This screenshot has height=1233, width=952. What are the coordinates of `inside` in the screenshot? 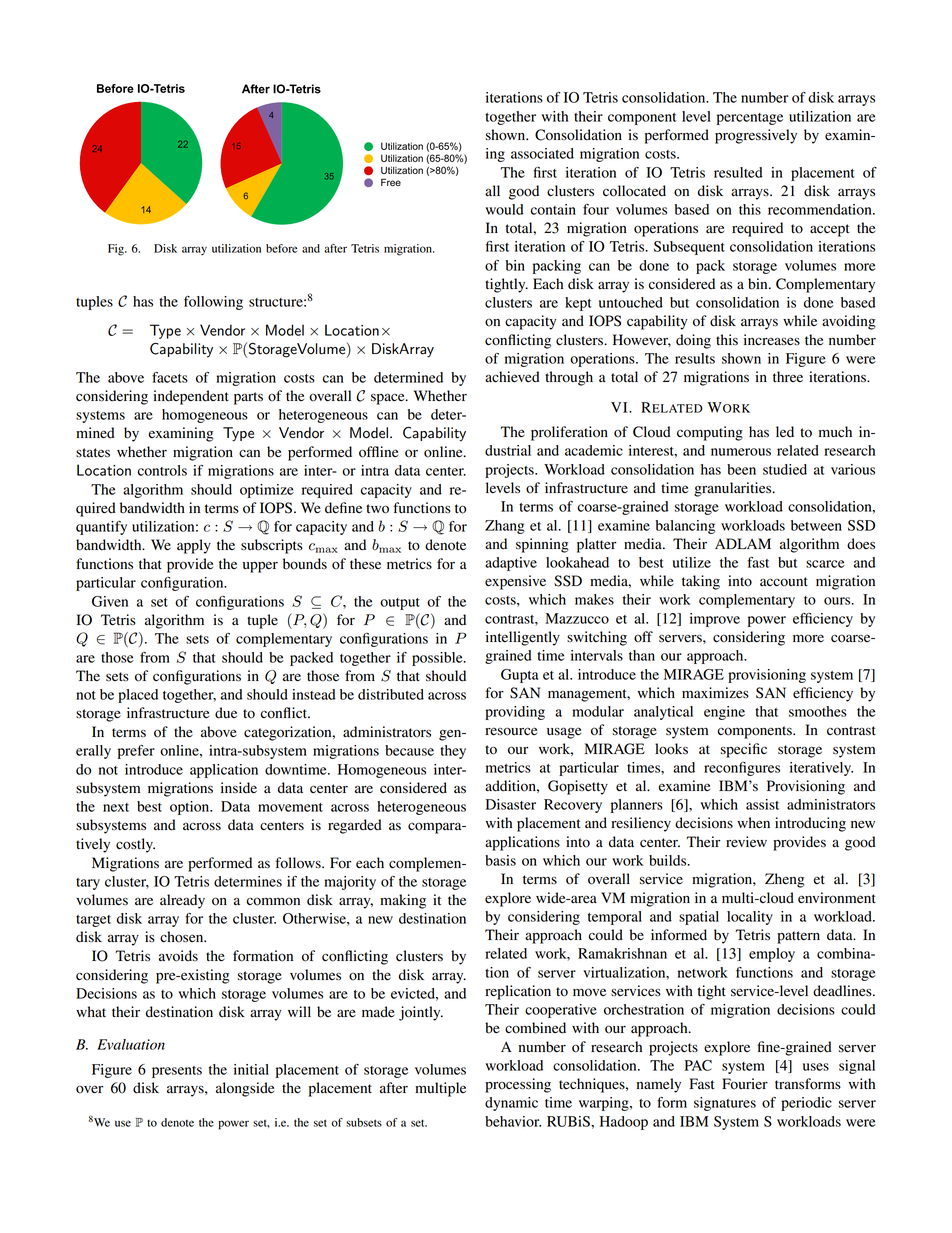 It's located at (239, 788).
